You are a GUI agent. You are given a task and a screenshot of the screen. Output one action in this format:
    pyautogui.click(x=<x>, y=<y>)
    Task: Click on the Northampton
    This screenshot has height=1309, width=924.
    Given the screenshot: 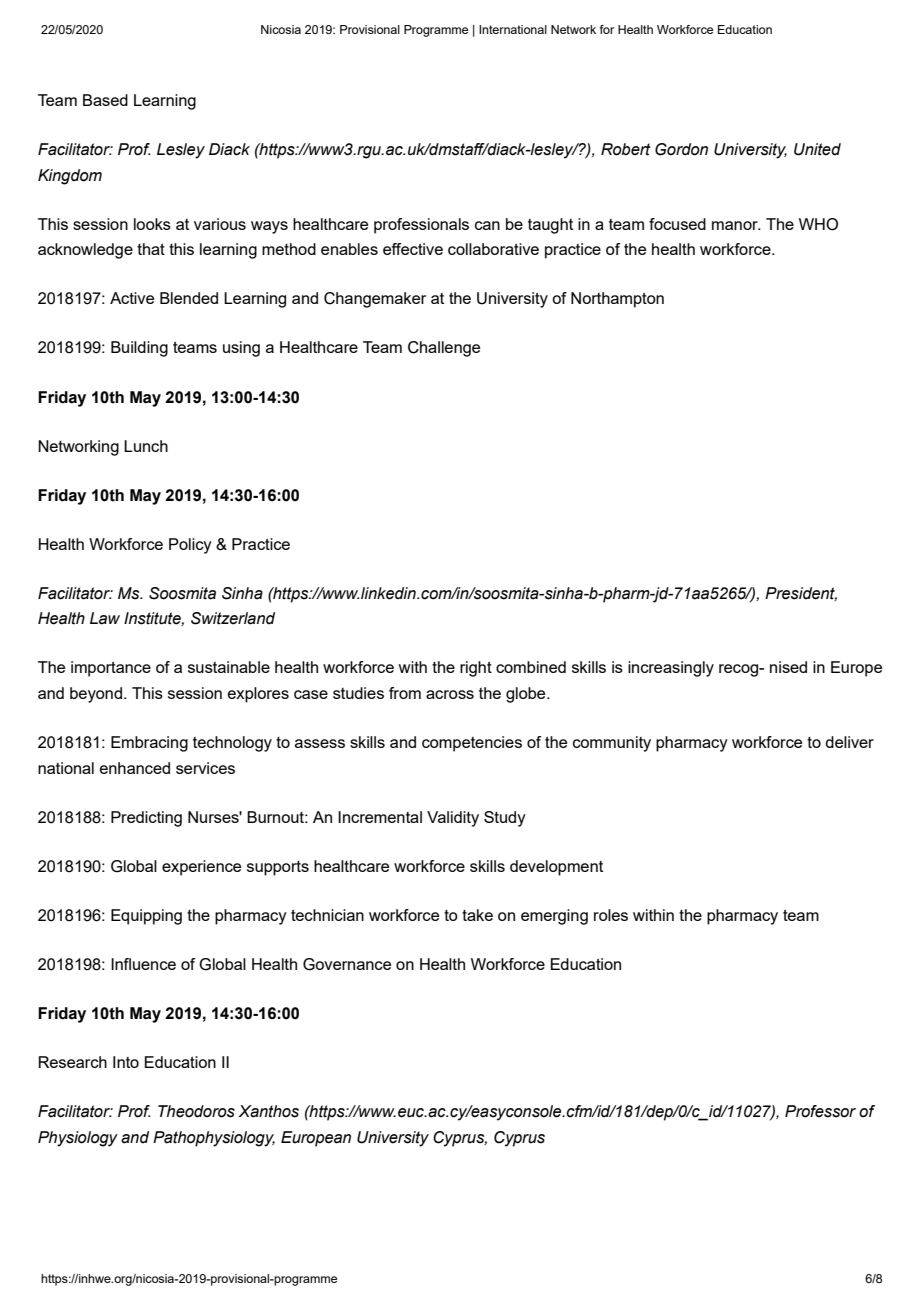 What is the action you would take?
    pyautogui.click(x=617, y=300)
